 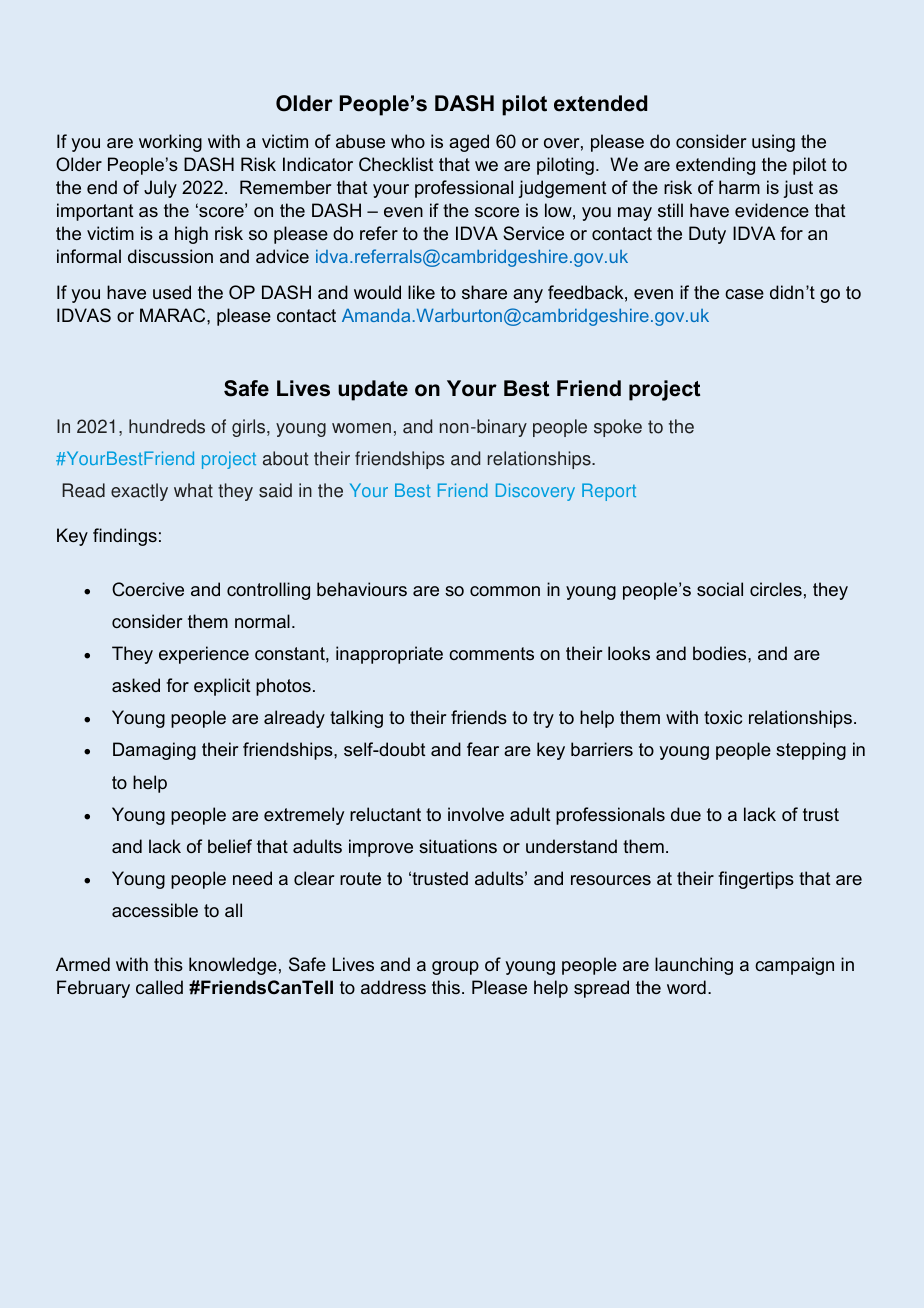 What do you see at coordinates (773, 143) in the page?
I see `using` at bounding box center [773, 143].
